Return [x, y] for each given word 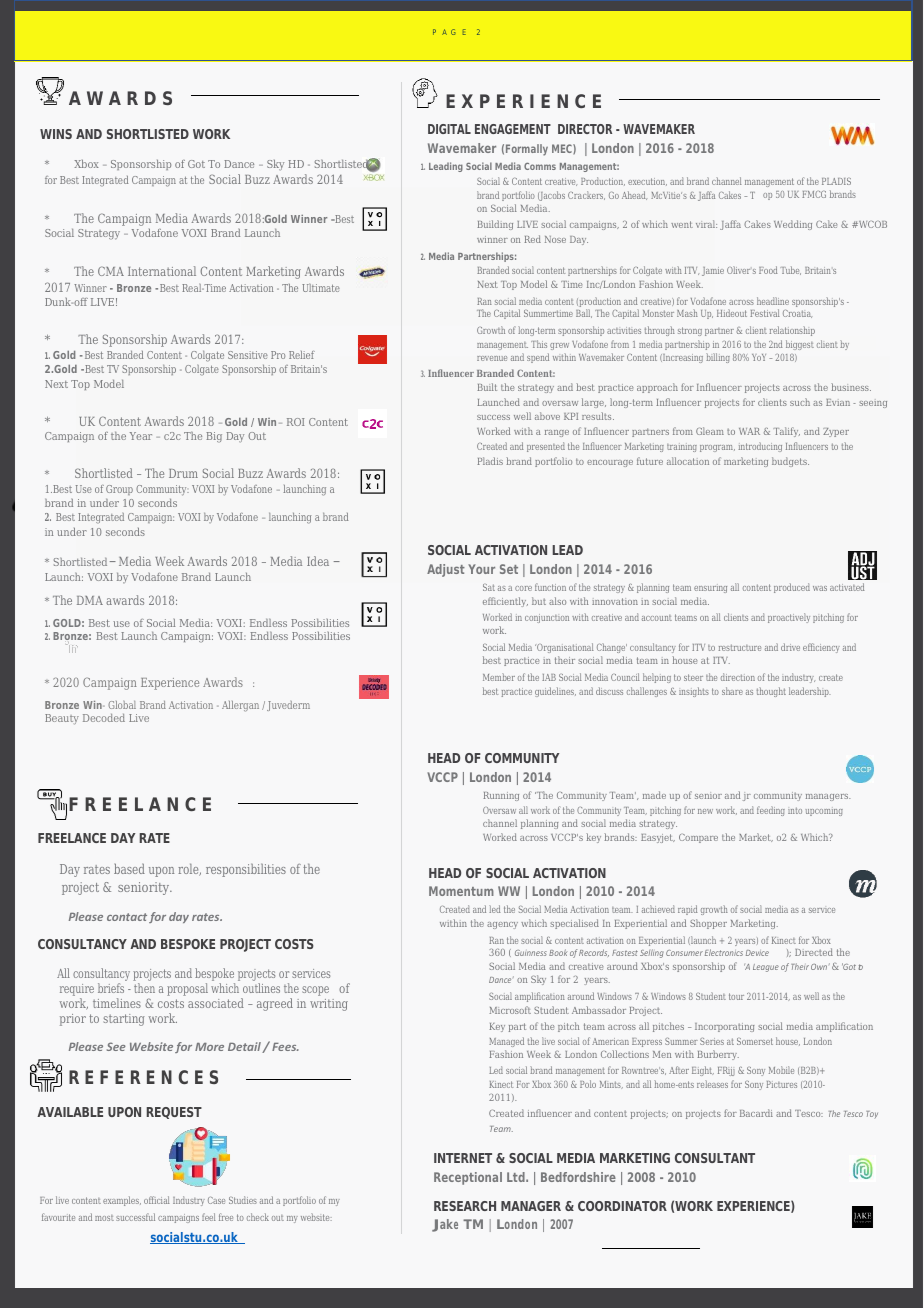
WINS [56, 134]
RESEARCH [465, 1206]
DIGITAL [449, 129]
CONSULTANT [715, 1158]
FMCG [814, 194]
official [157, 1200]
